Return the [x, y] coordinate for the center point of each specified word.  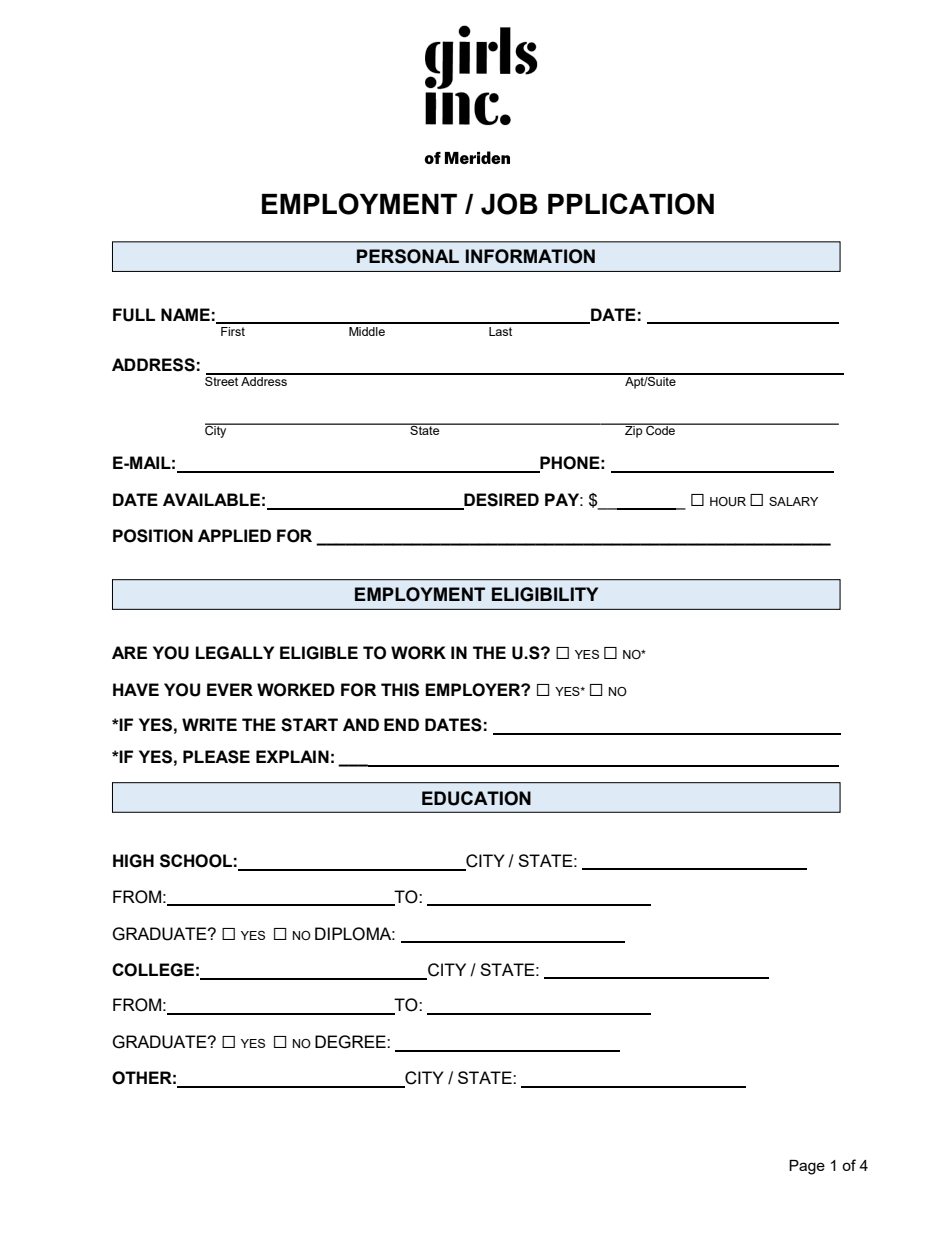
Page [807, 1167]
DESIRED [500, 501]
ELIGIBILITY [545, 594]
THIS [400, 690]
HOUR [728, 502]
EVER [230, 689]
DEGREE [351, 1042]
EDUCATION [476, 798]
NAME [185, 314]
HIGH [133, 861]
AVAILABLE [211, 499]
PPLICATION [631, 204]
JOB [509, 204]
